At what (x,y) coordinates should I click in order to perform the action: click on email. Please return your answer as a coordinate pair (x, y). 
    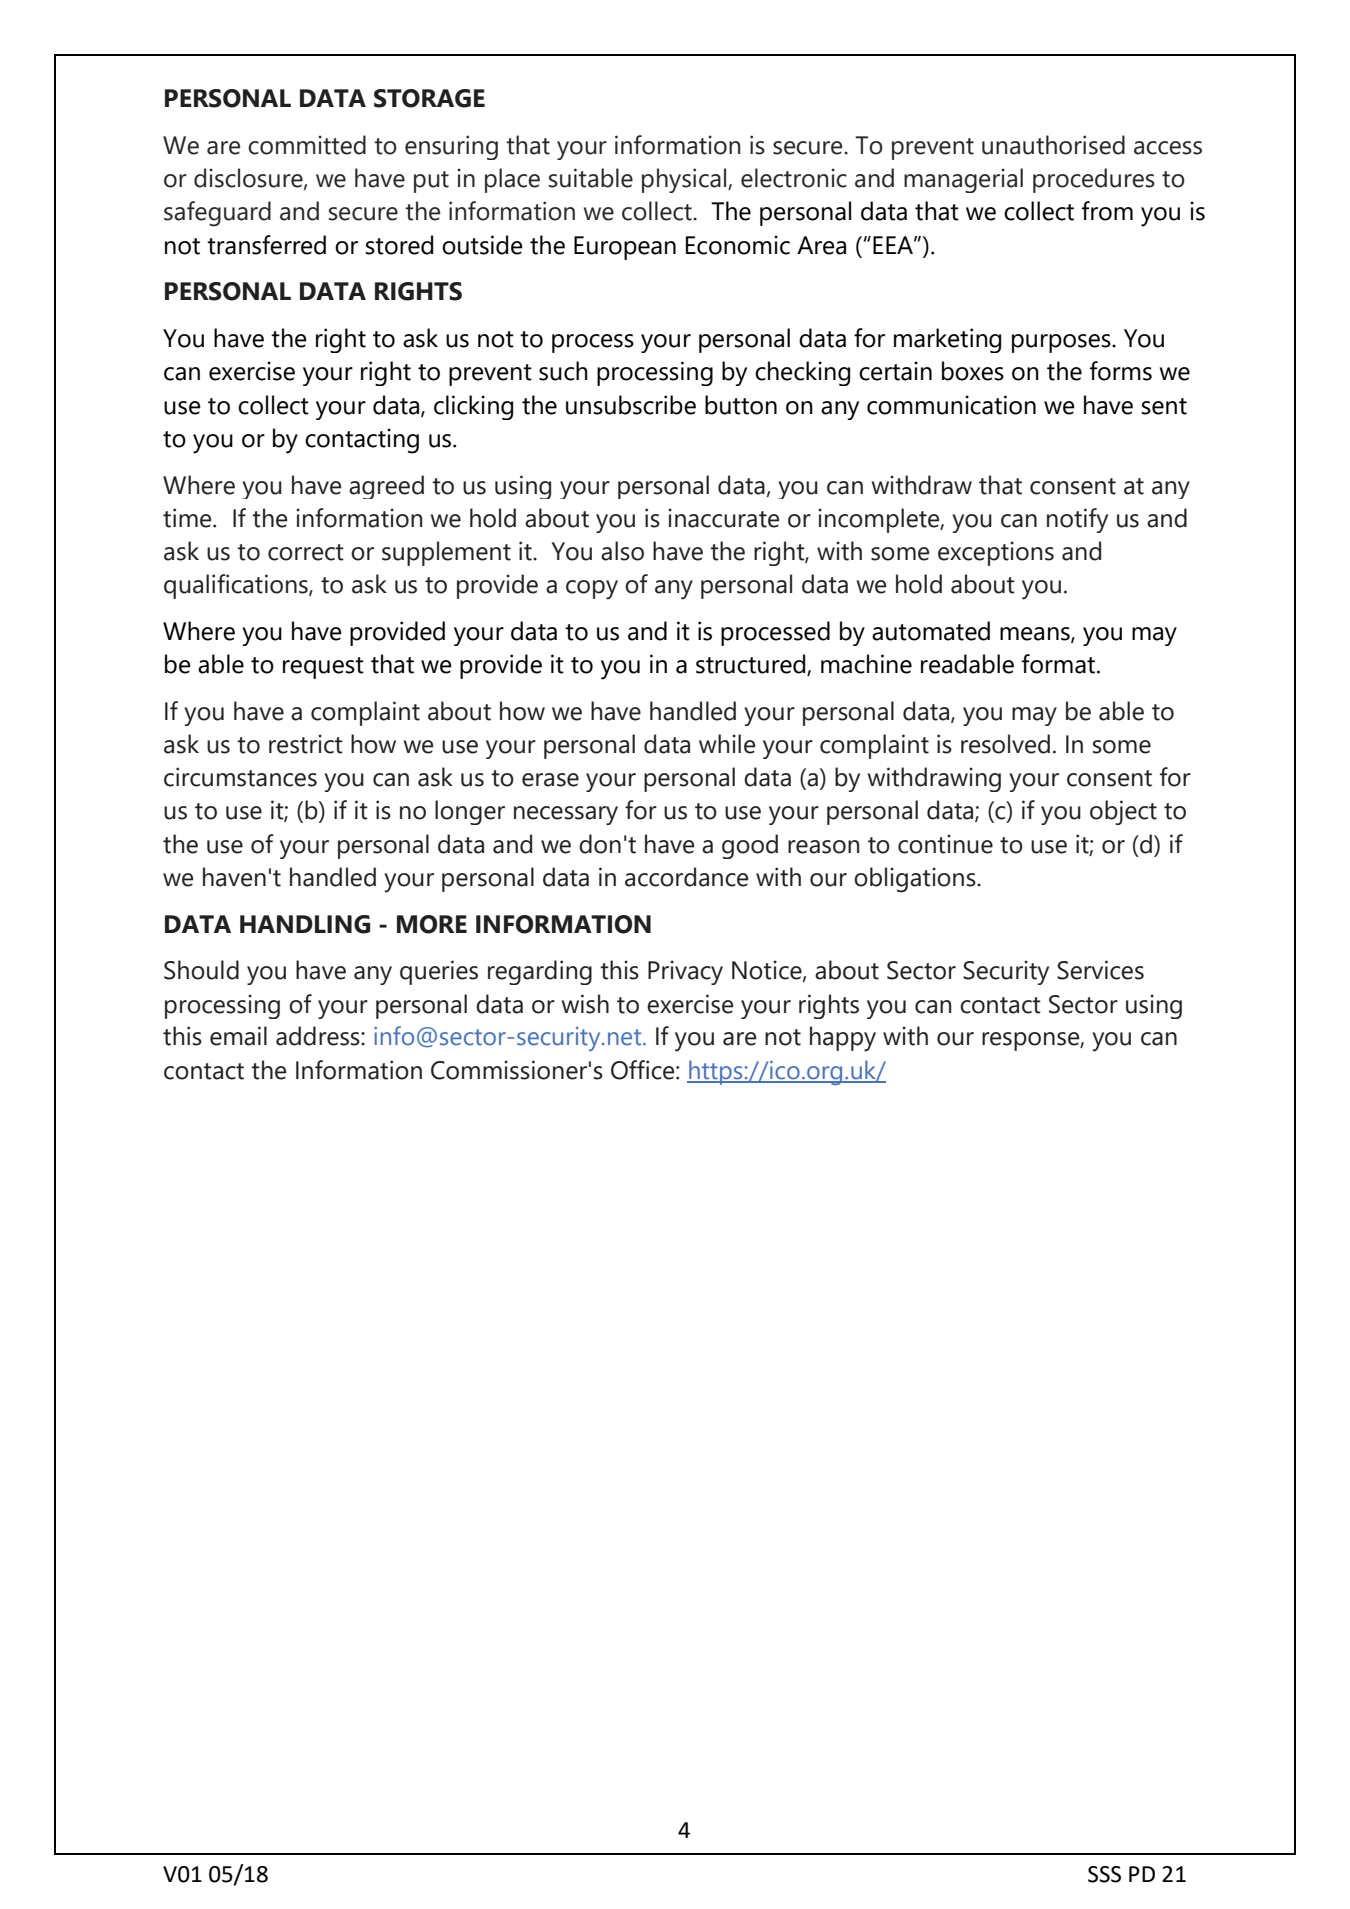
    Looking at the image, I should click on (238, 1036).
